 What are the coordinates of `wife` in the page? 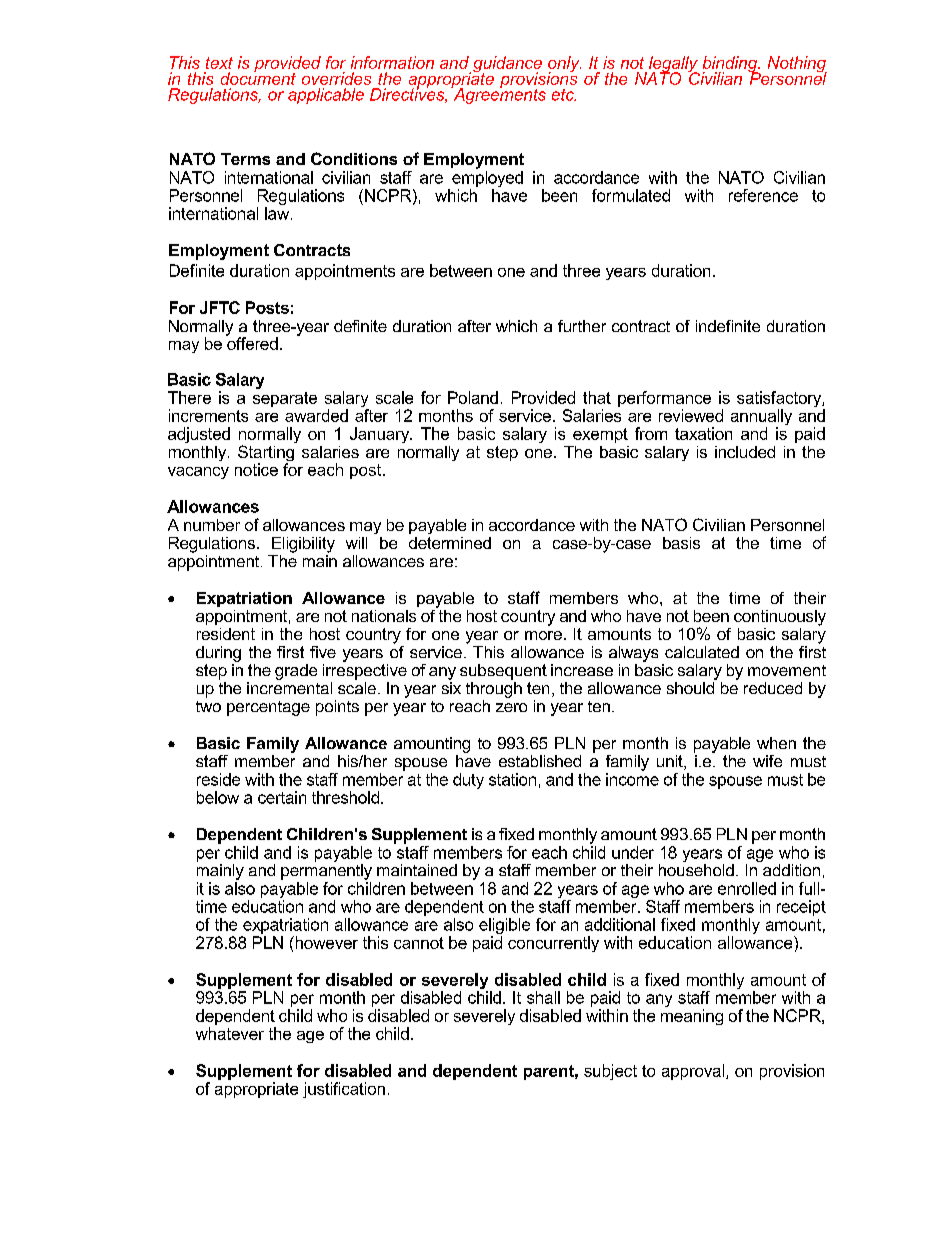 It's located at (767, 761).
